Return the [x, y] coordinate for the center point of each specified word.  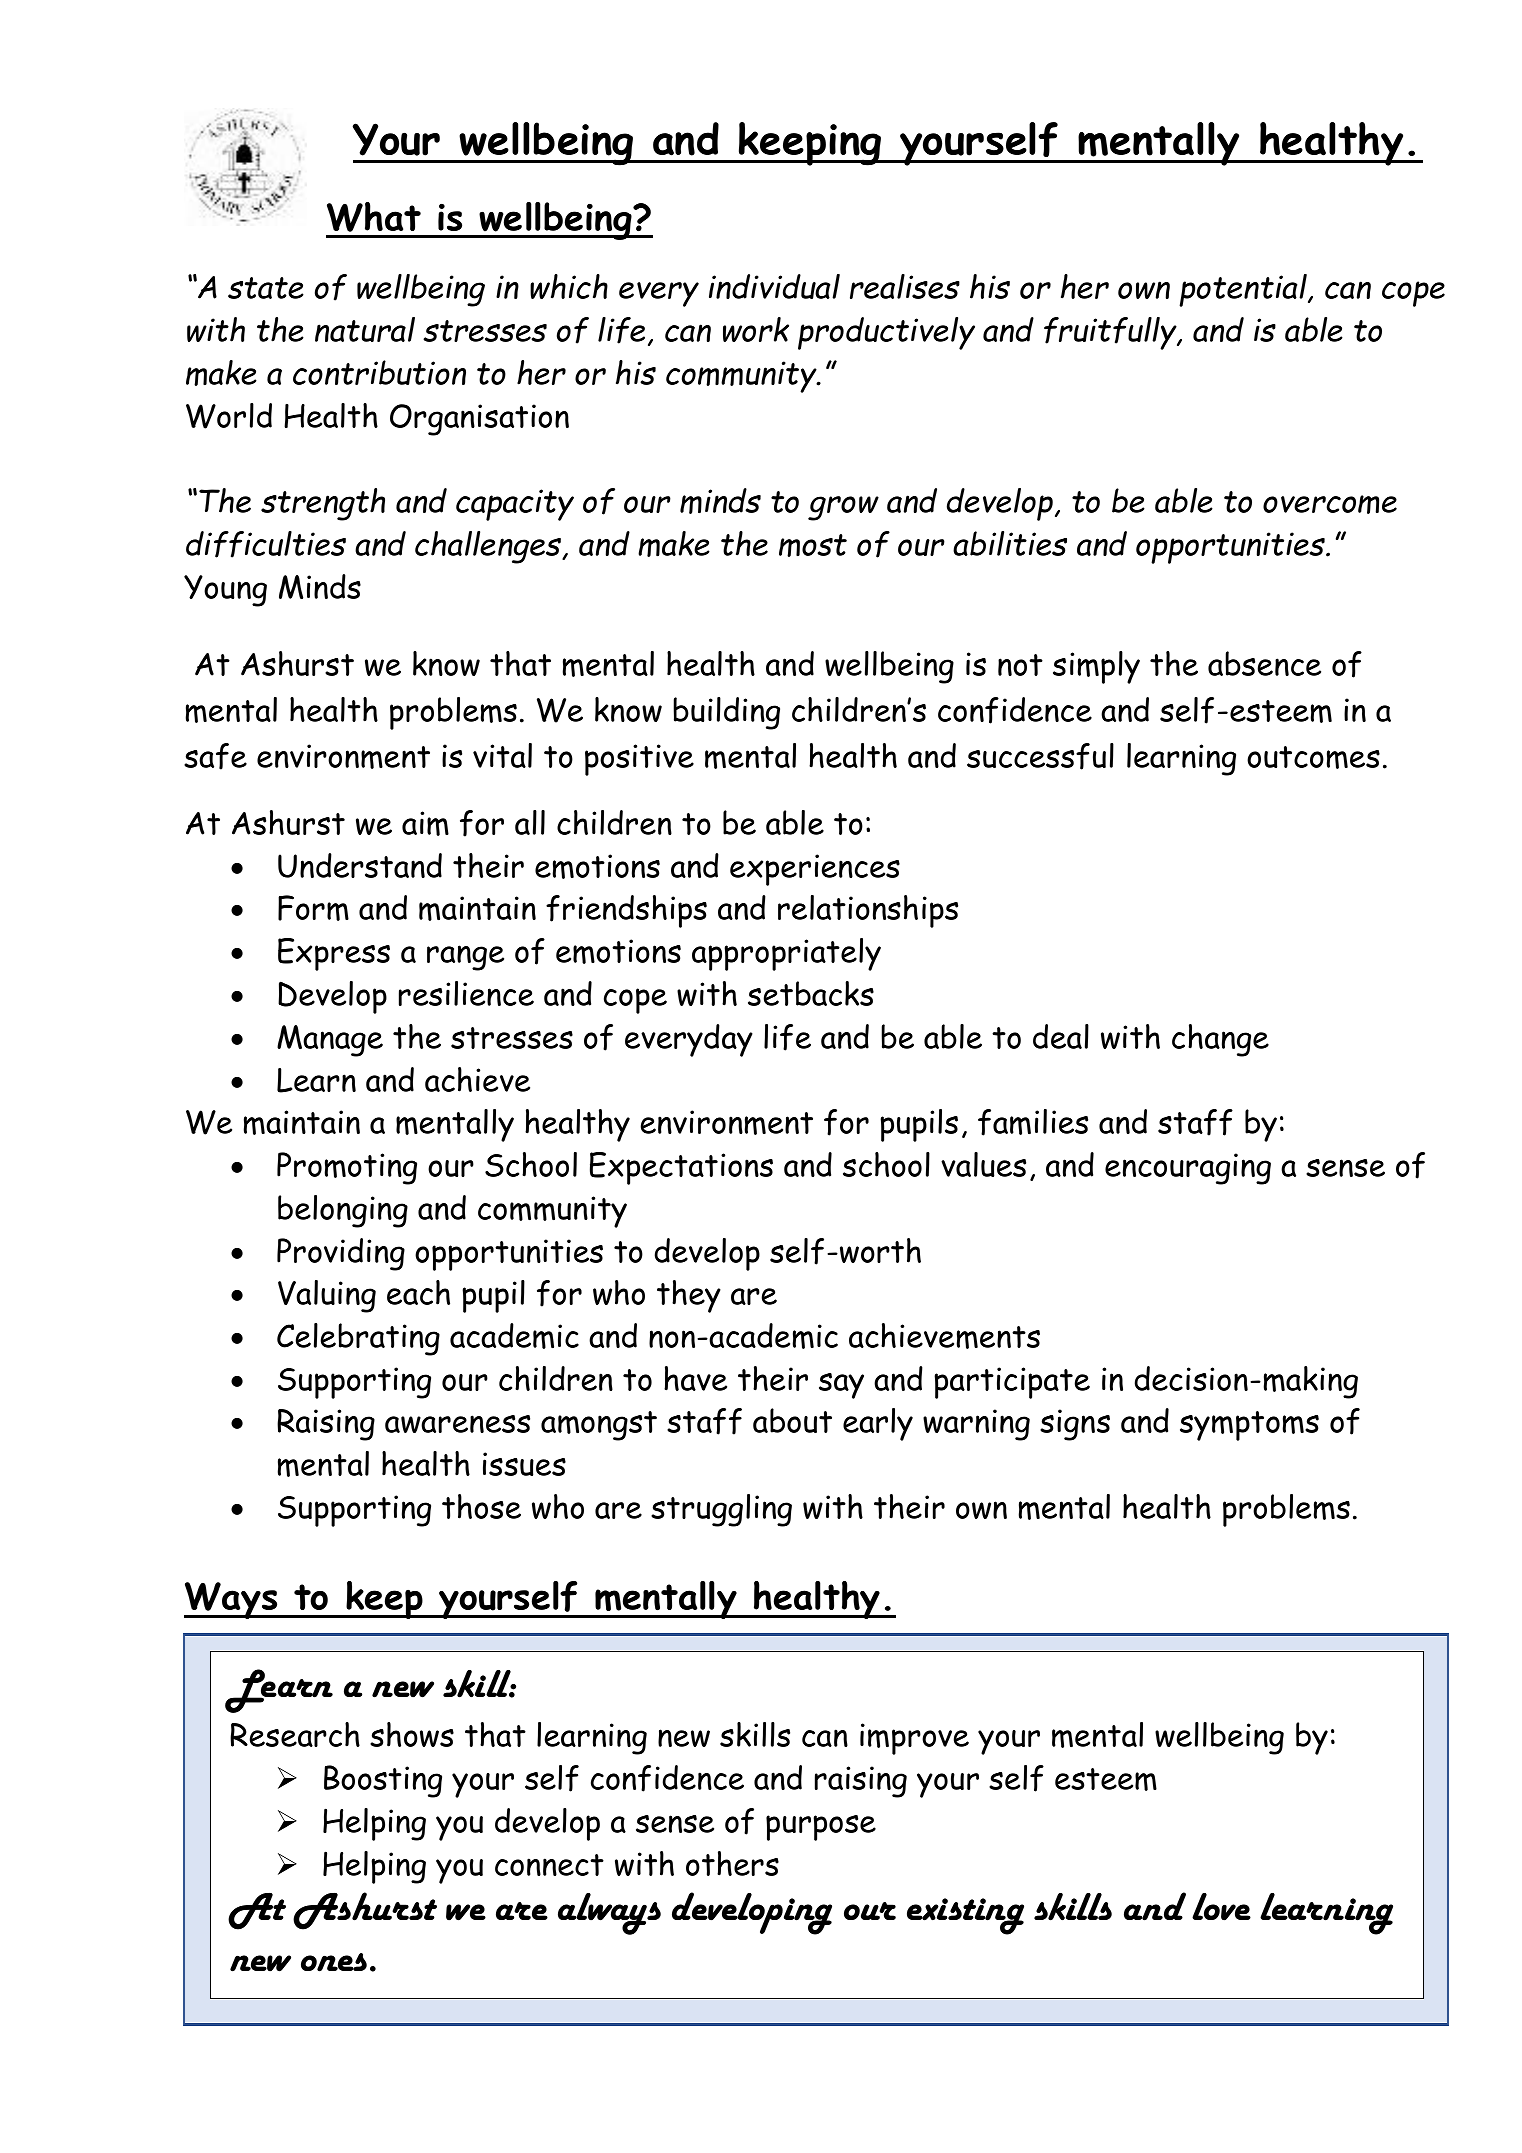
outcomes [1313, 757]
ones [334, 1962]
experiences [815, 870]
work [756, 329]
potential [1244, 290]
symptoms [1249, 1426]
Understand [360, 865]
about [792, 1420]
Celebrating [358, 1339]
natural [365, 329]
